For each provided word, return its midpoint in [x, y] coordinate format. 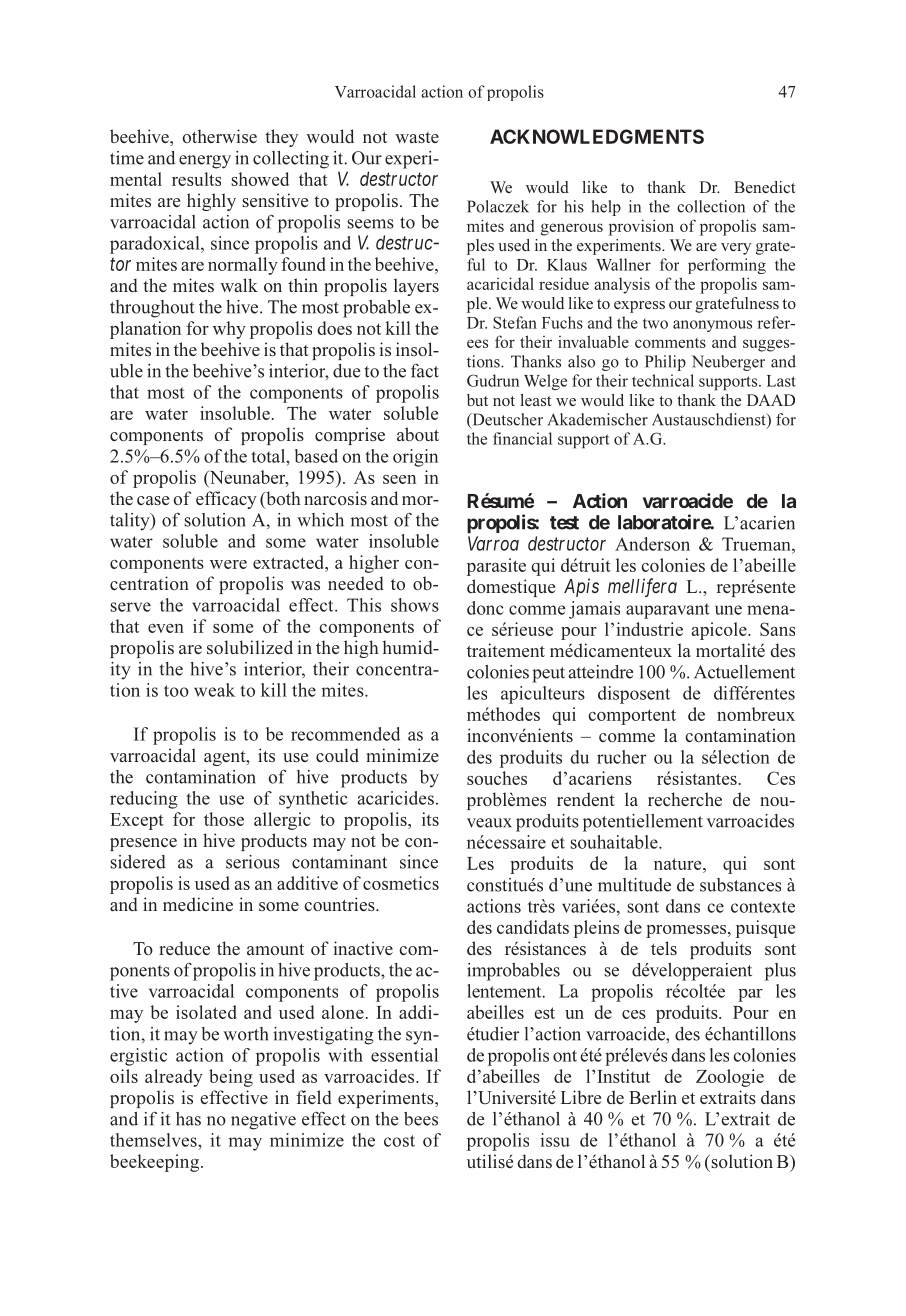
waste [417, 137]
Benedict [765, 187]
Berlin [653, 1097]
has [188, 1119]
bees [421, 1119]
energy [205, 162]
